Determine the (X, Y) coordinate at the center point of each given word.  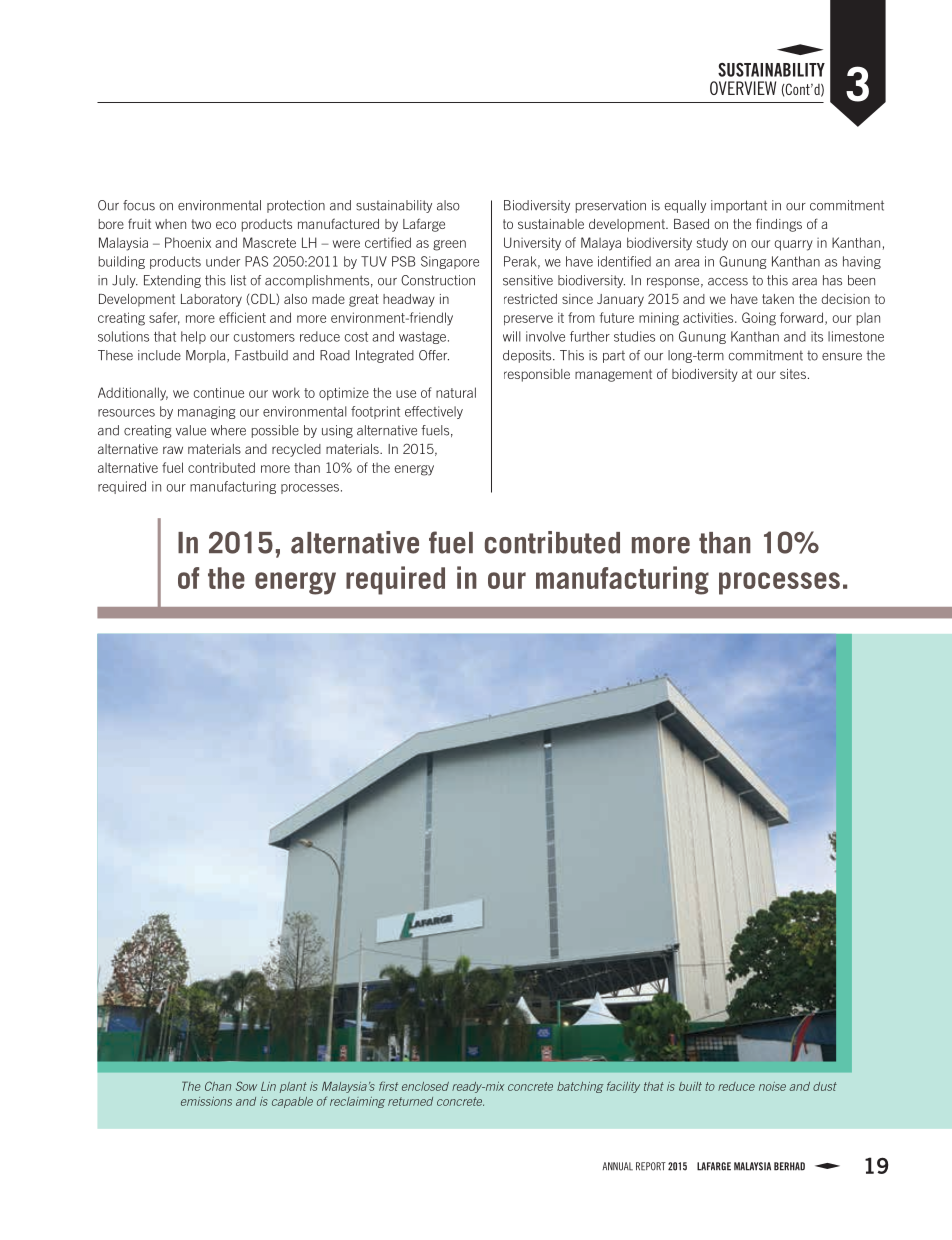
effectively (434, 412)
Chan (218, 1086)
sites (793, 374)
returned (410, 1101)
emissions (206, 1101)
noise (772, 1086)
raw (173, 450)
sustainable (551, 224)
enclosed (425, 1086)
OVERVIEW (743, 88)
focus (139, 205)
